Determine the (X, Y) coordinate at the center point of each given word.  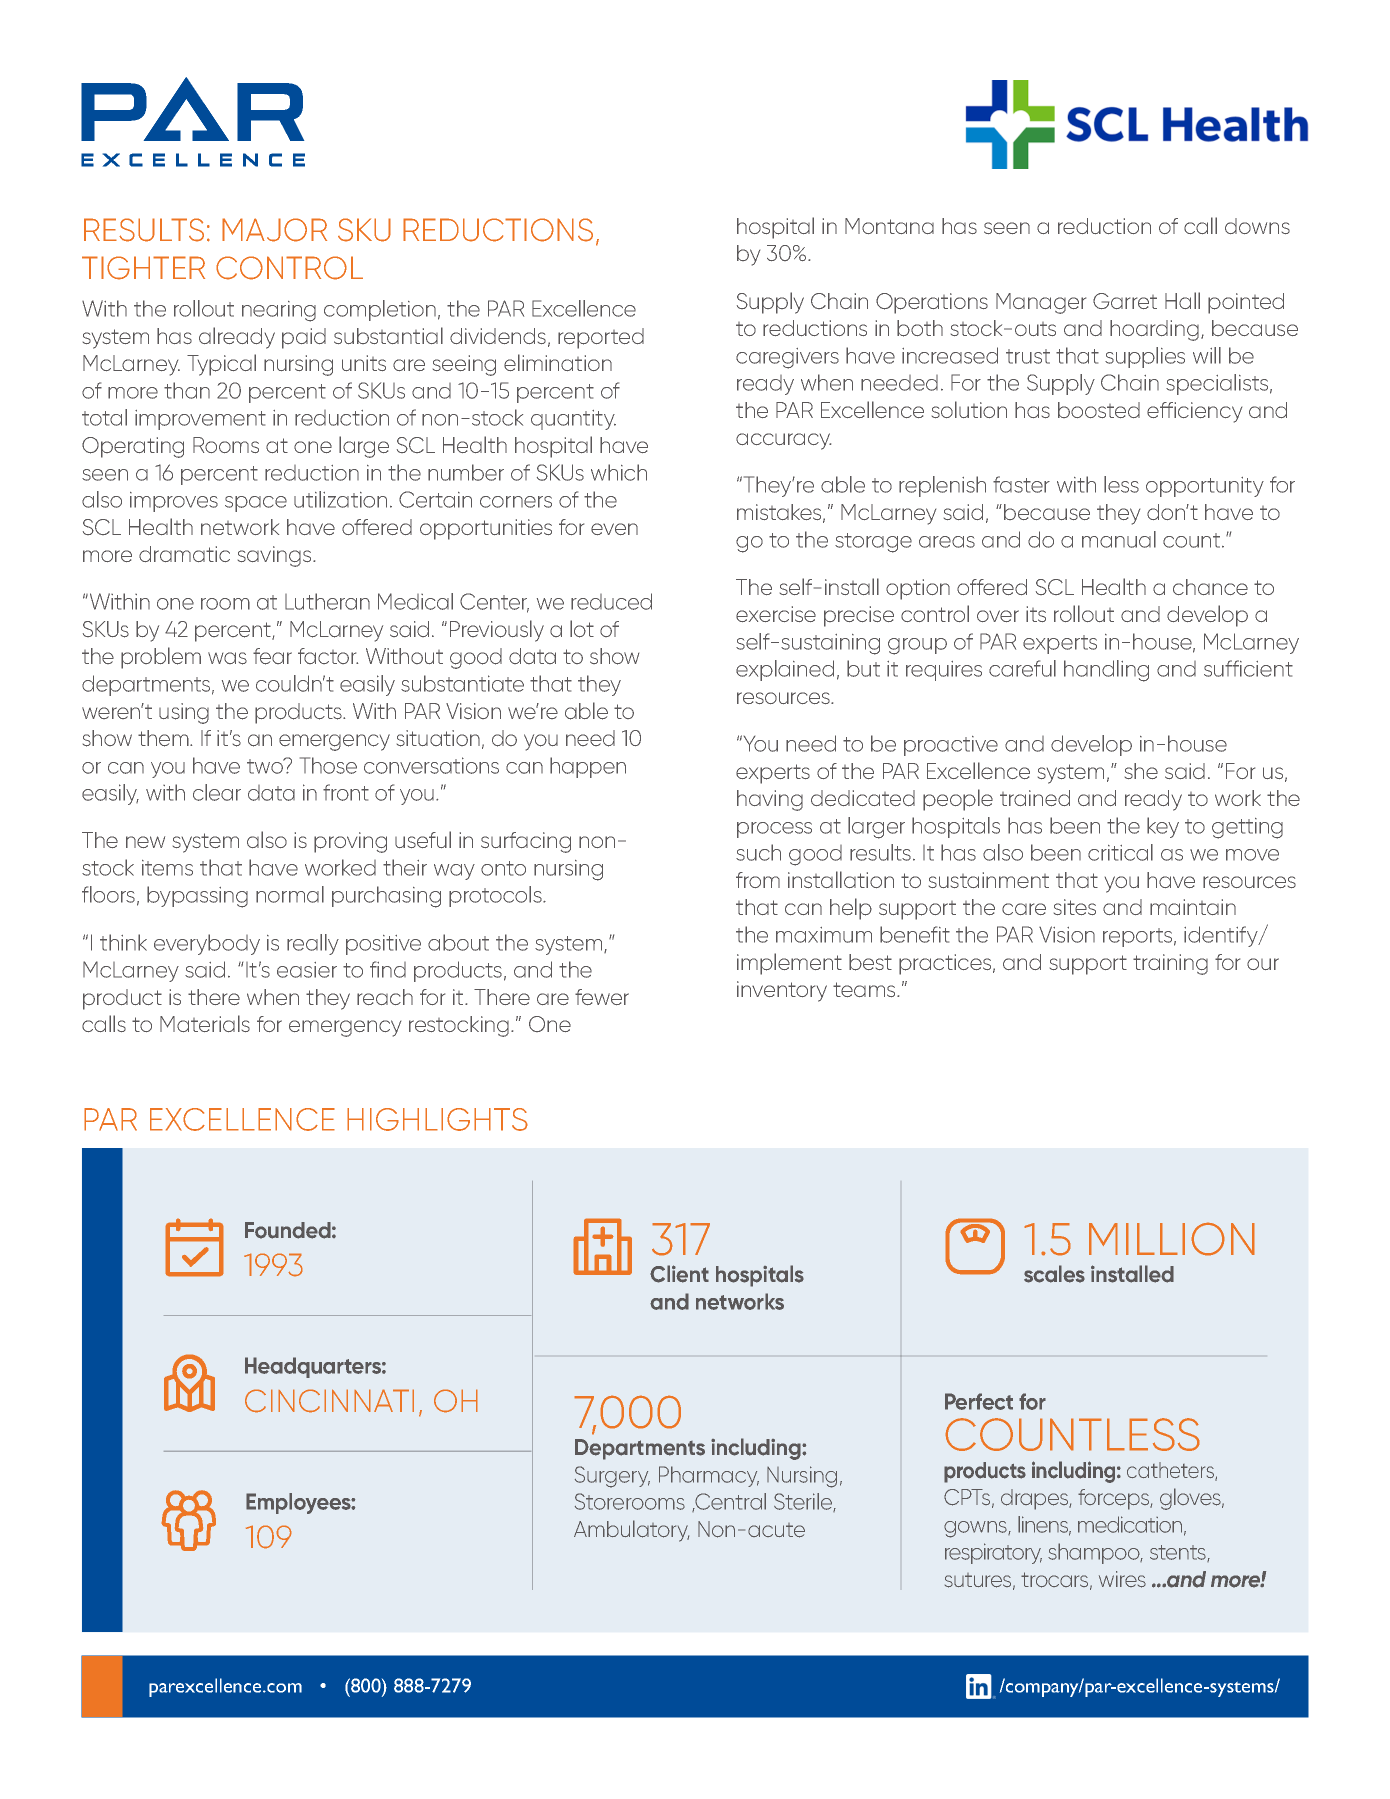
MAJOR (274, 230)
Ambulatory (631, 1531)
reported (601, 338)
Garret (1125, 301)
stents (1179, 1553)
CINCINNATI (329, 1401)
